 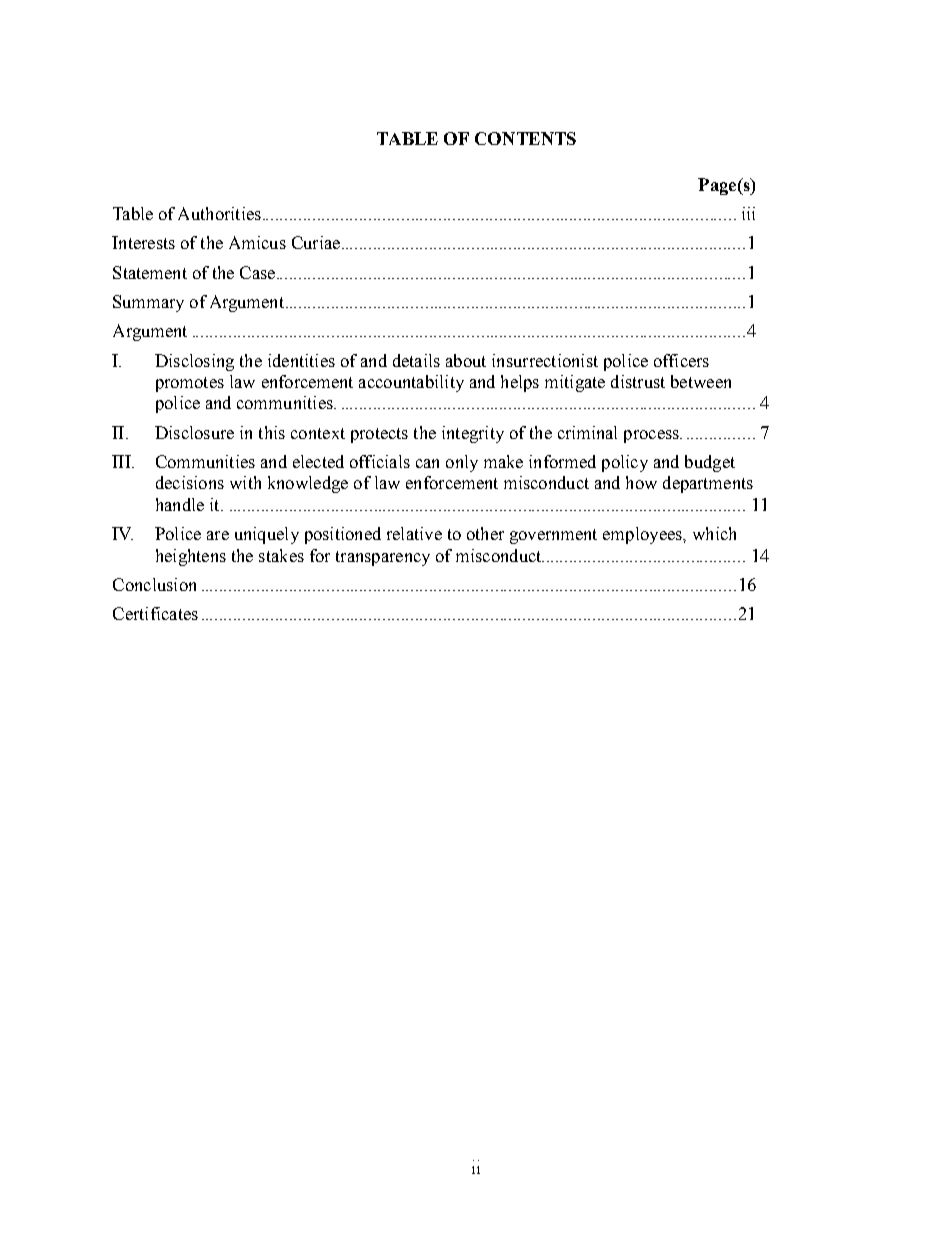 I want to click on officers, so click(x=681, y=360).
